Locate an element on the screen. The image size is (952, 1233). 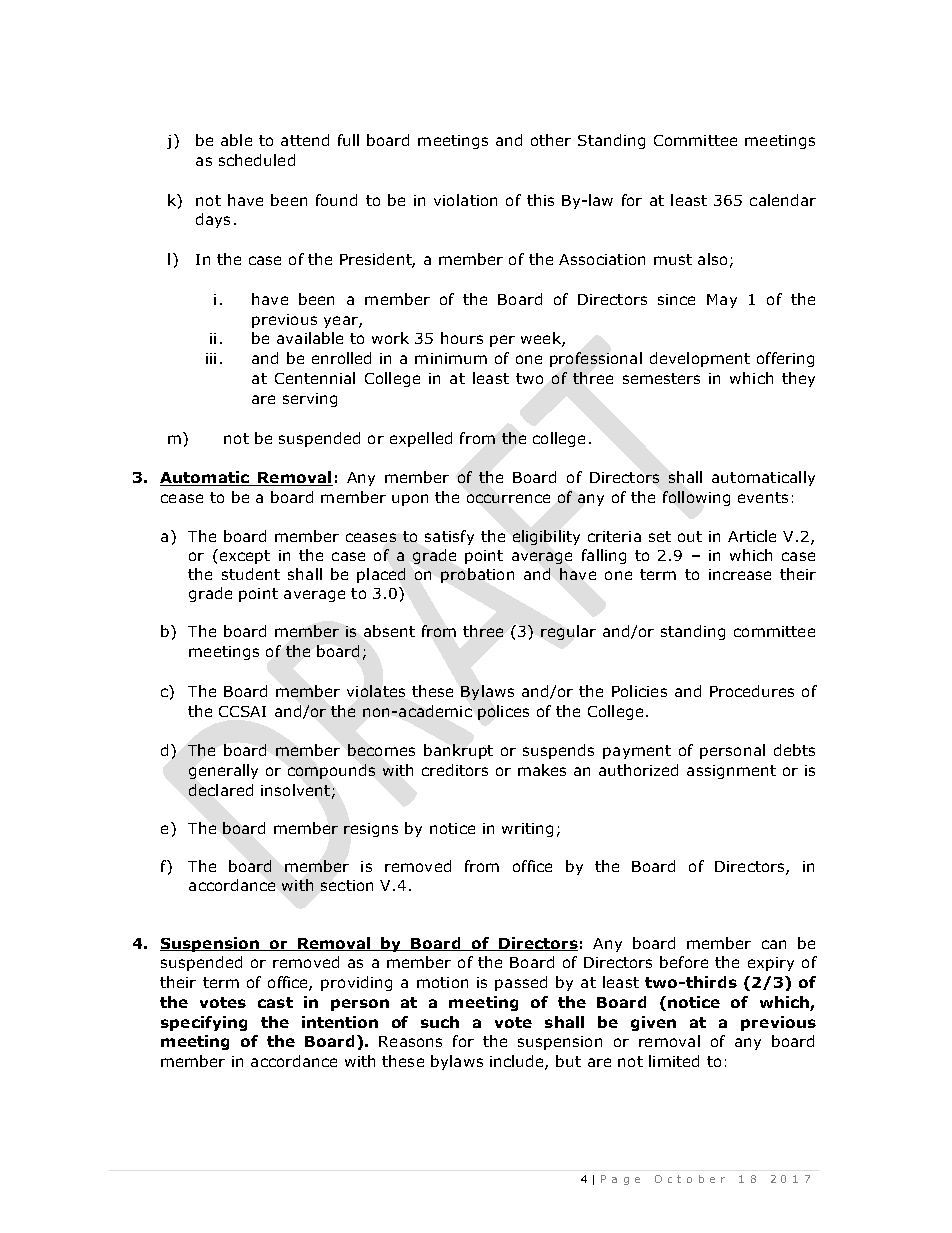
violation is located at coordinates (465, 200).
